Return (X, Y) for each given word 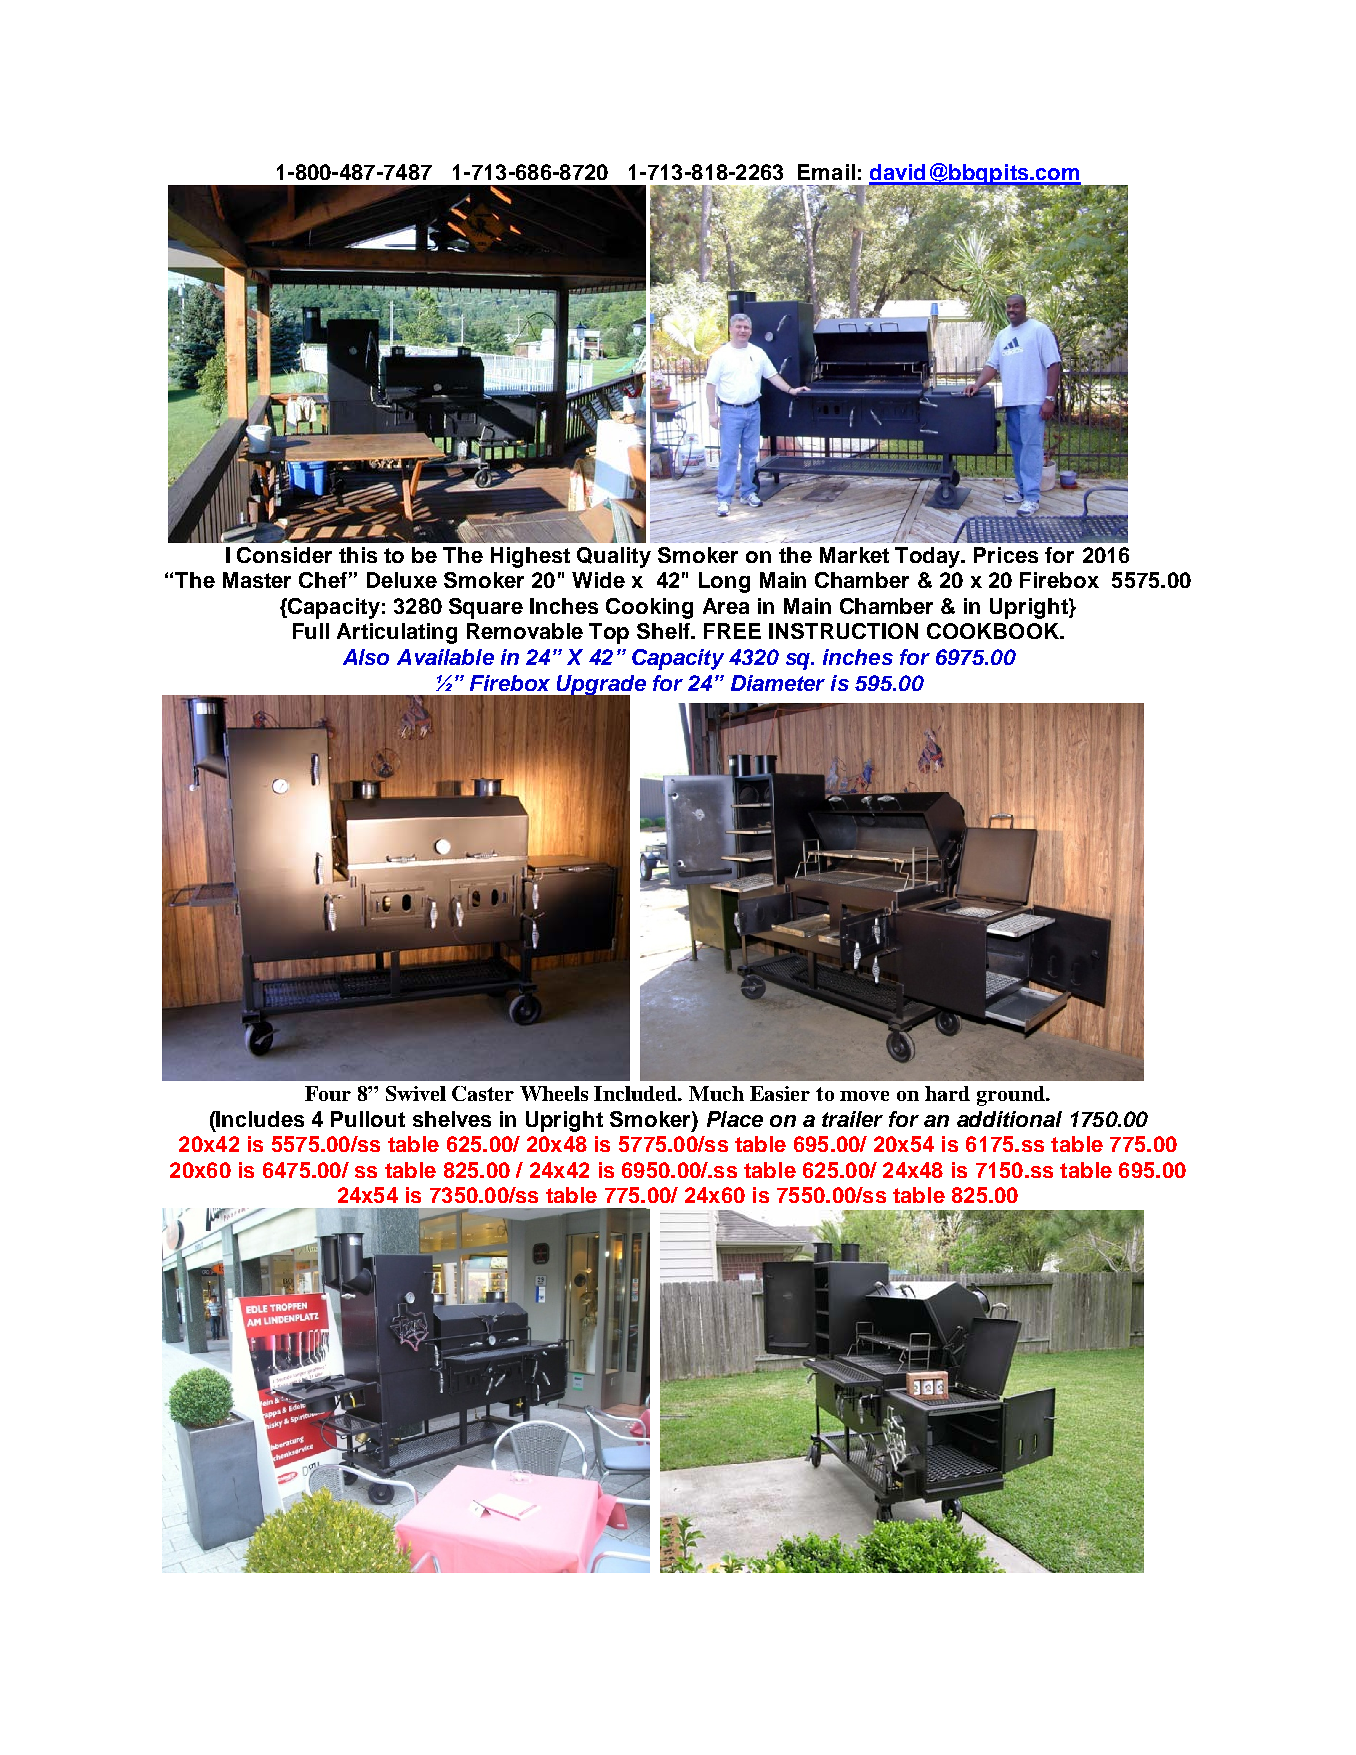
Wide (598, 580)
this (358, 555)
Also (366, 657)
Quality (614, 557)
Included (637, 1093)
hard (947, 1093)
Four (328, 1093)
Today (929, 557)
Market (854, 555)
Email (826, 172)
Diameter (778, 683)
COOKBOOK (994, 631)
